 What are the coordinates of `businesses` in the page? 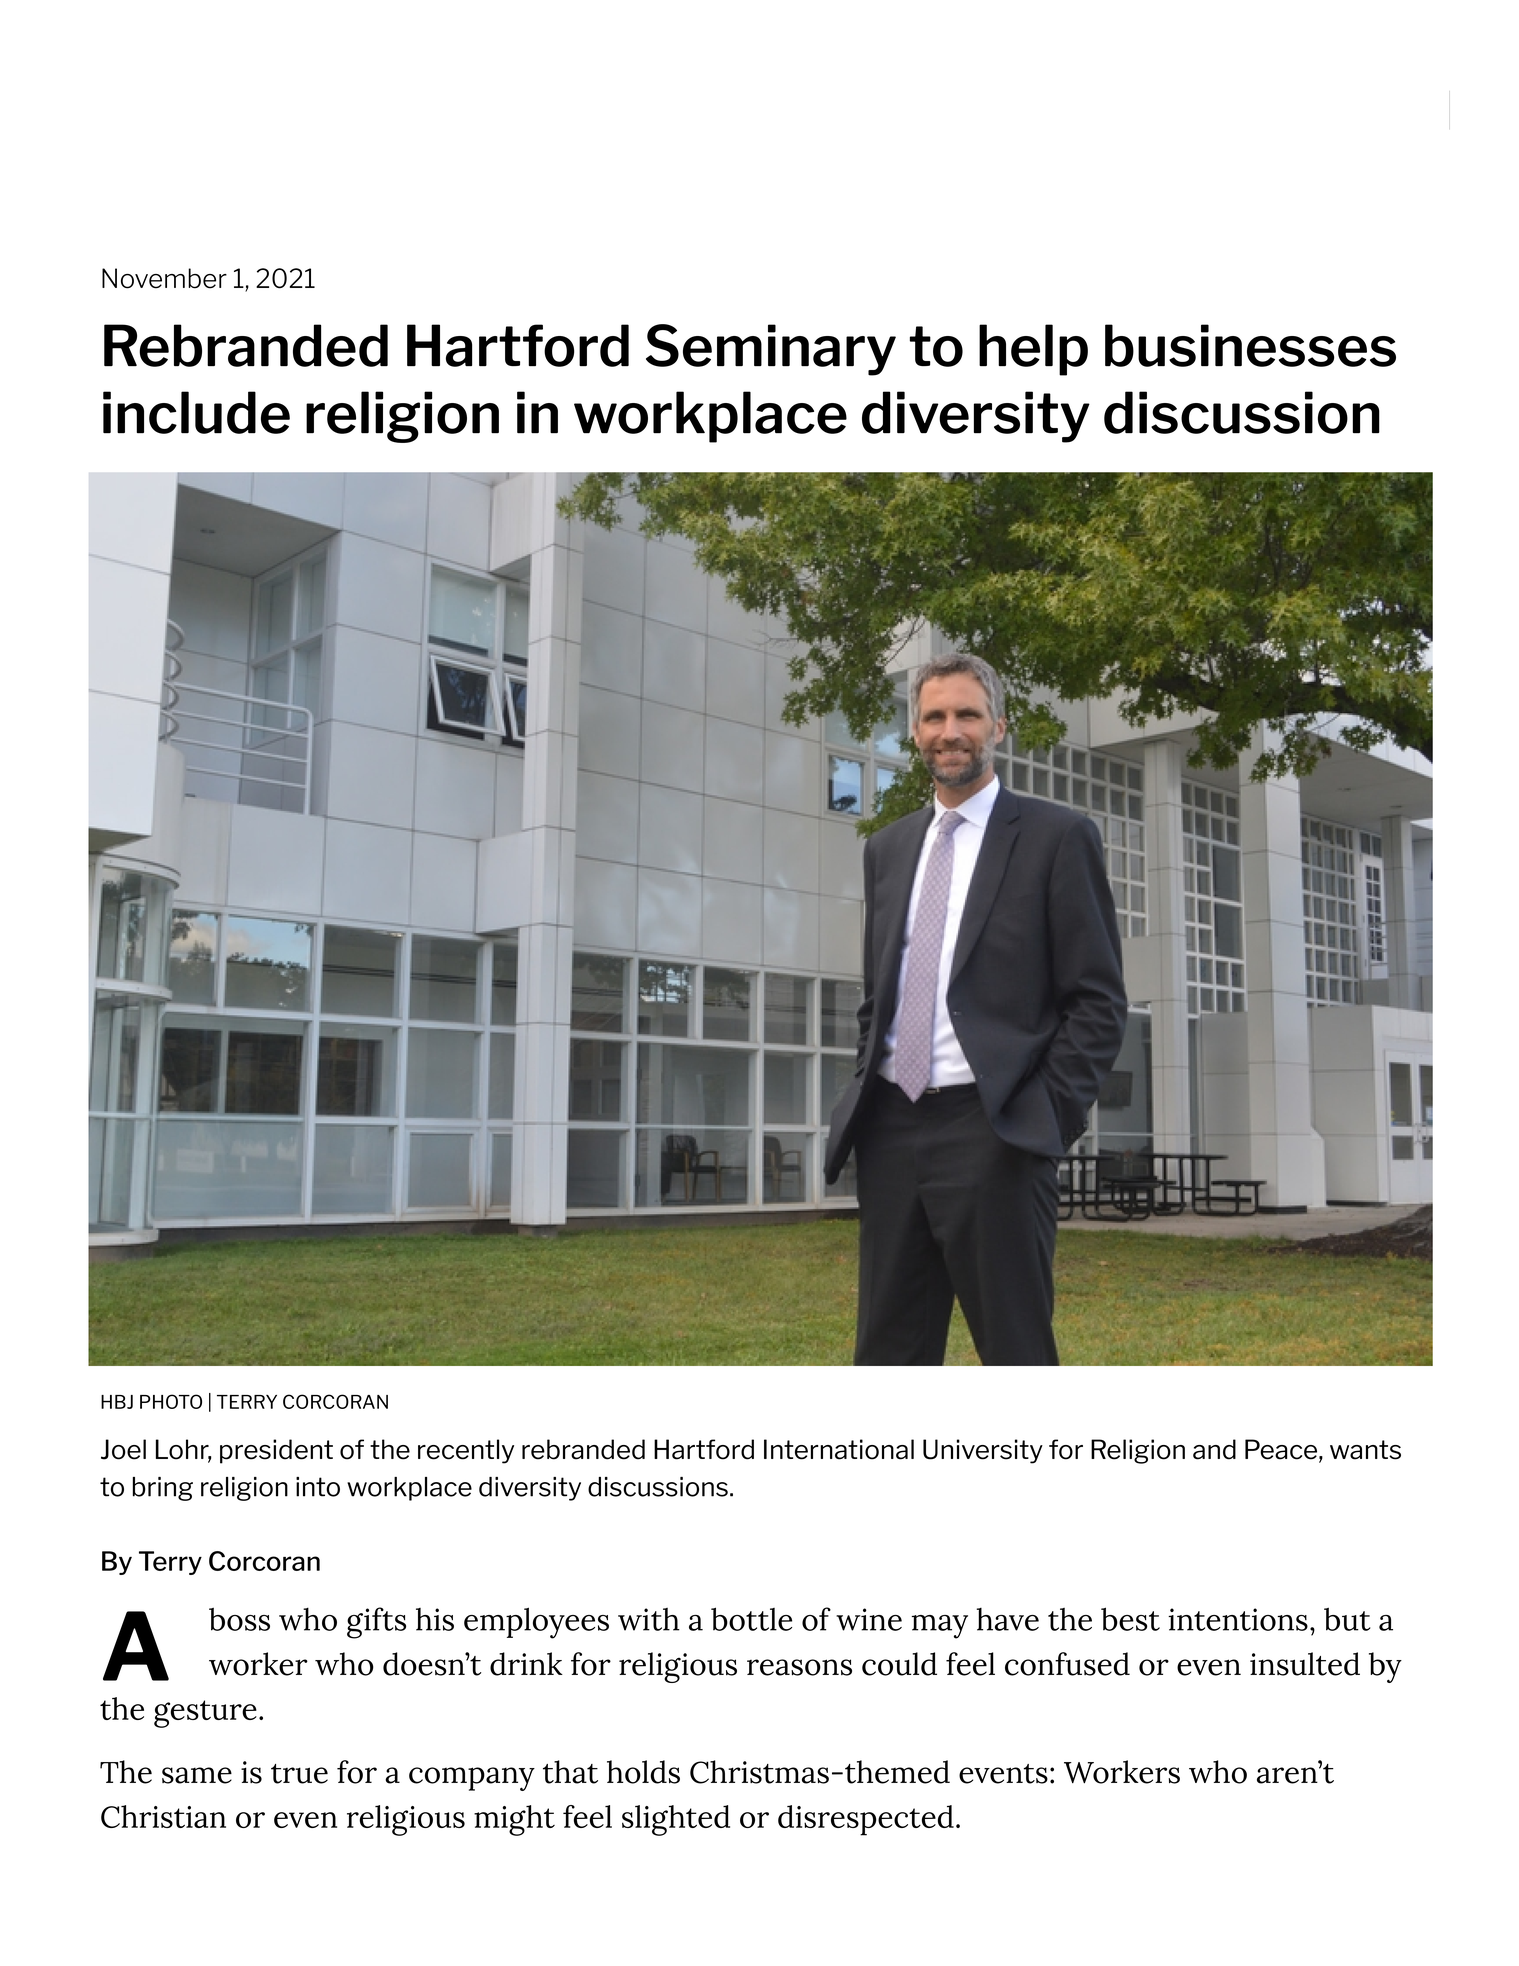 It's located at (1250, 345).
